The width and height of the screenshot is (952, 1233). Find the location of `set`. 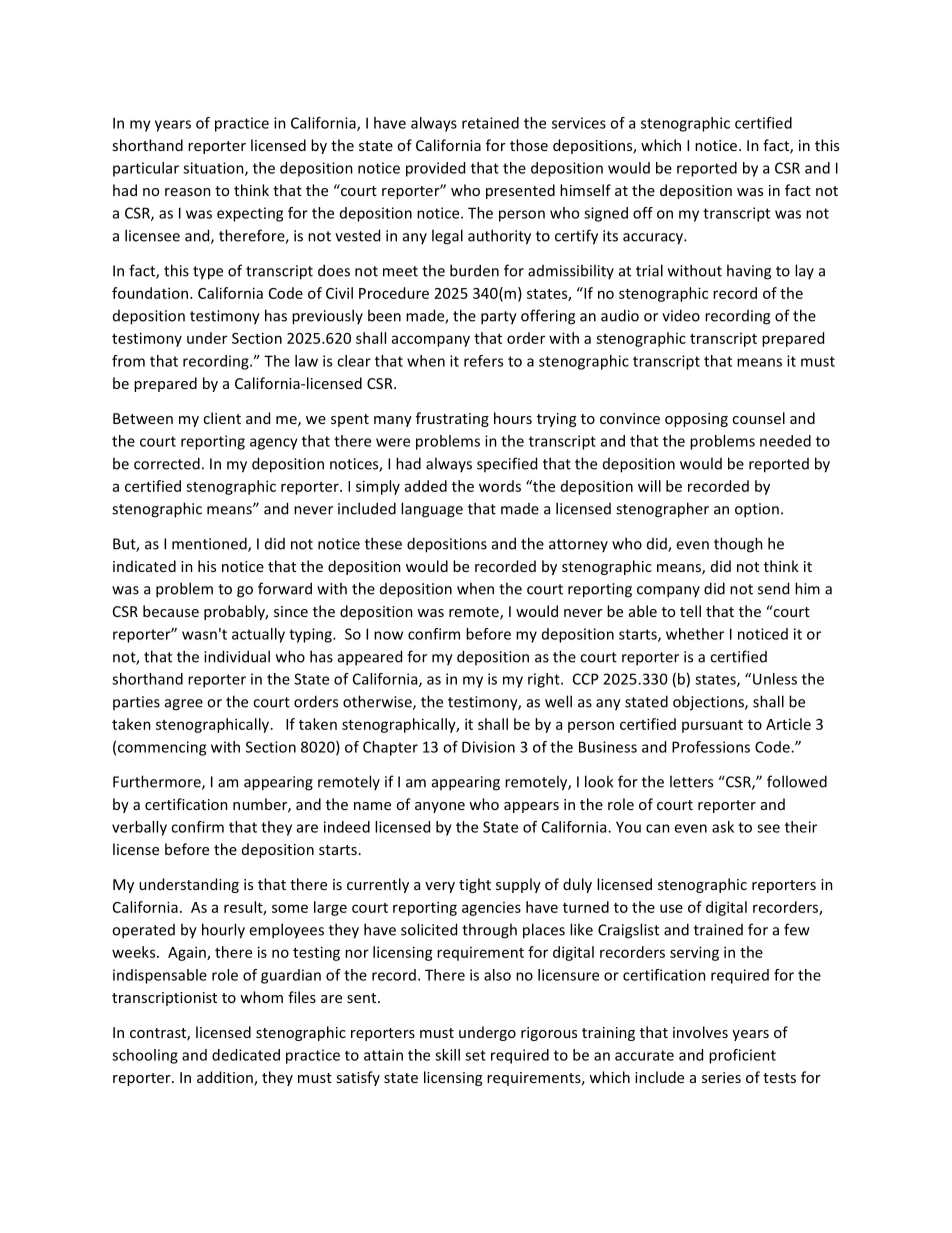

set is located at coordinates (475, 1055).
